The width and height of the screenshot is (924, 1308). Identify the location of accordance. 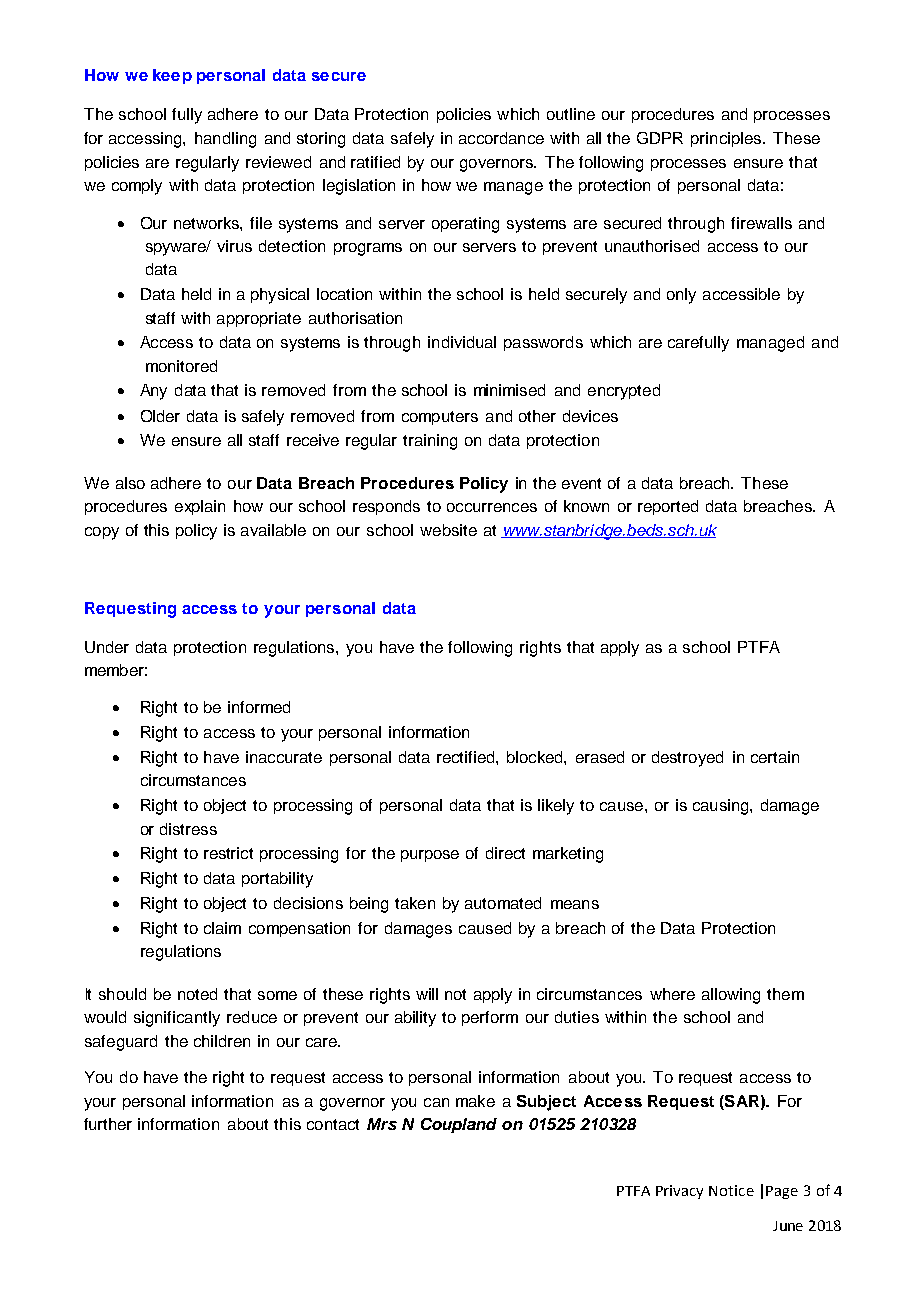
(501, 138).
